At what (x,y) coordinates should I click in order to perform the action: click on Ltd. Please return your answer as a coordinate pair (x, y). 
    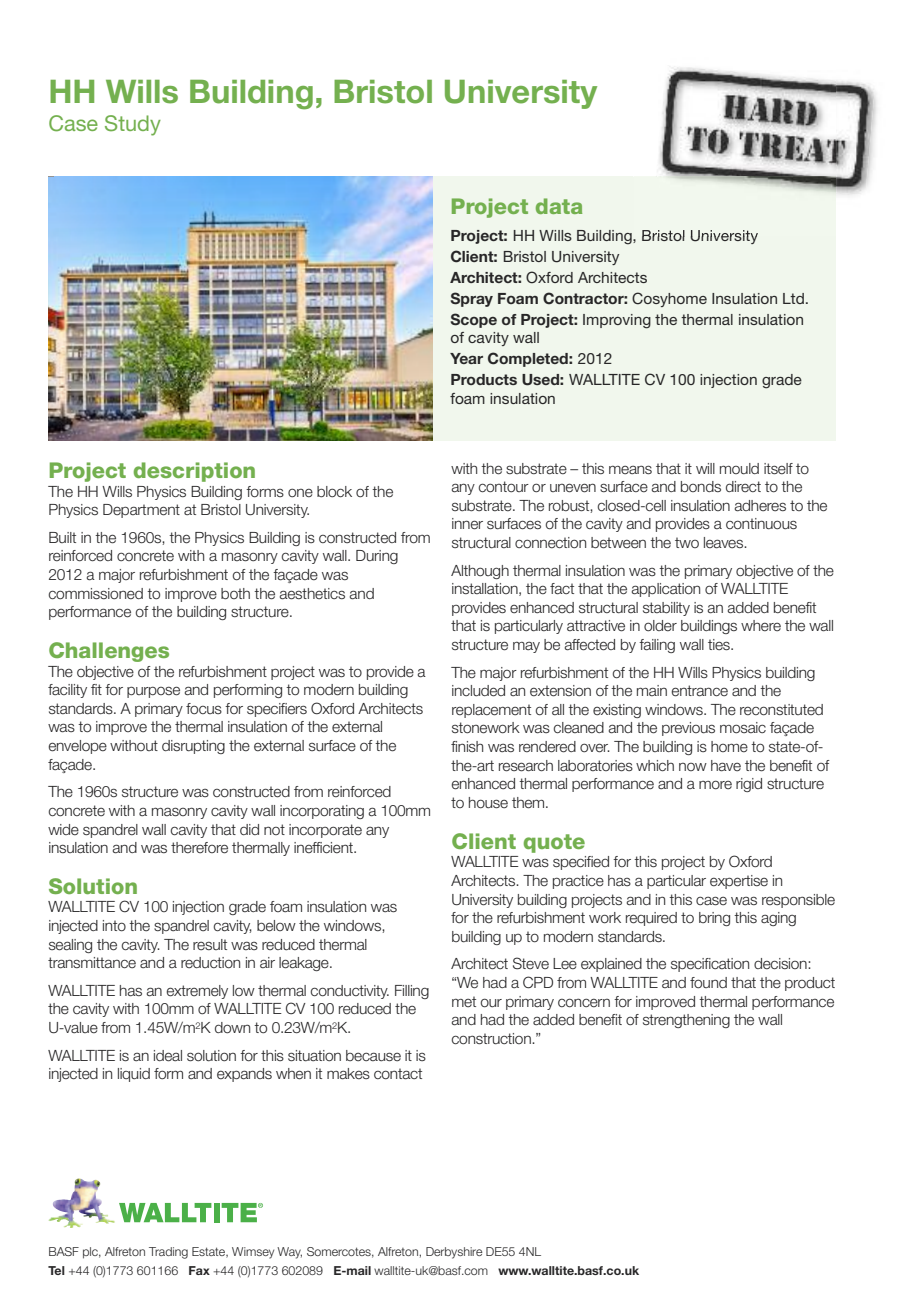
    Looking at the image, I should click on (793, 298).
